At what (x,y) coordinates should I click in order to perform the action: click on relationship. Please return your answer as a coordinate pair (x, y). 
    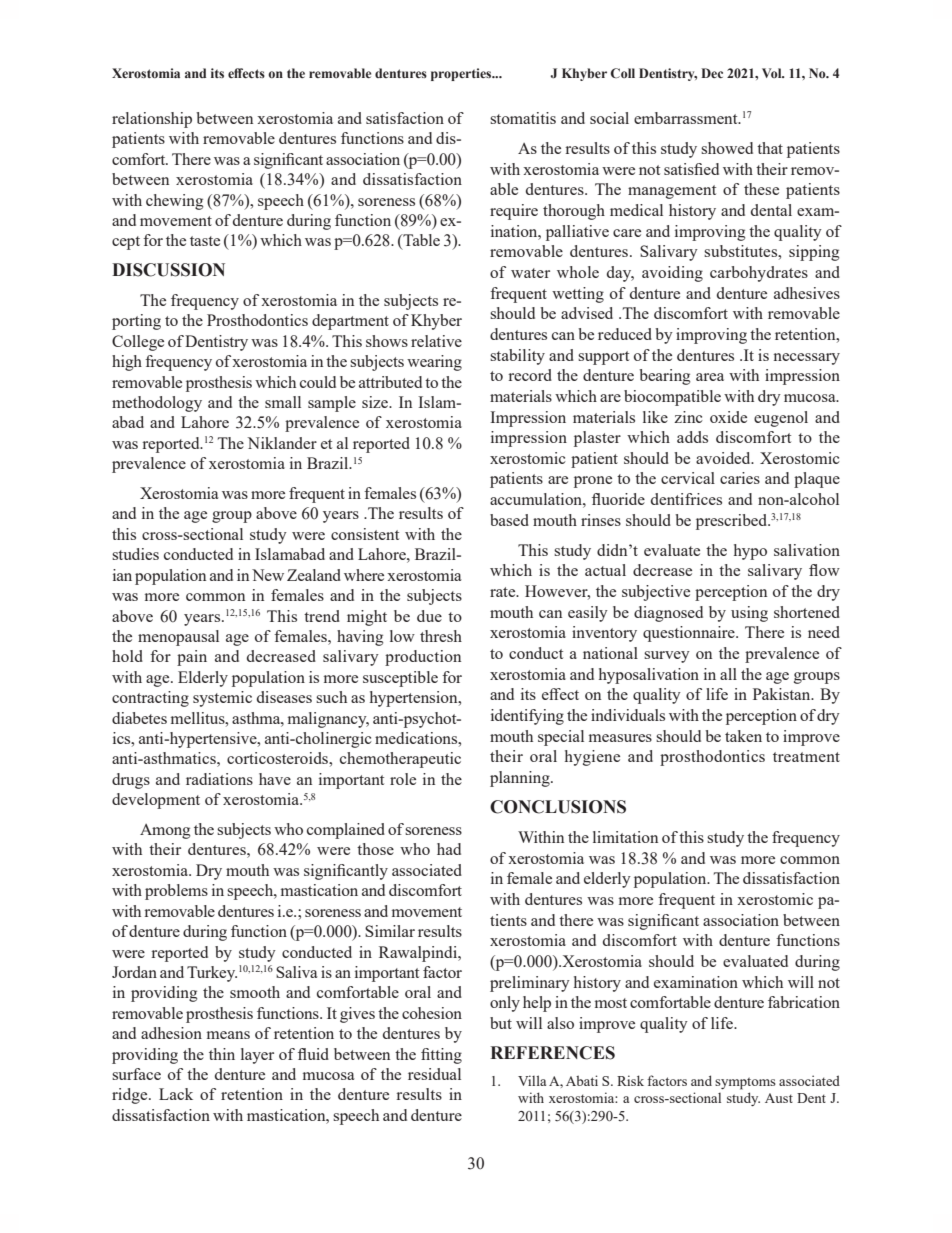
    Looking at the image, I should click on (152, 120).
